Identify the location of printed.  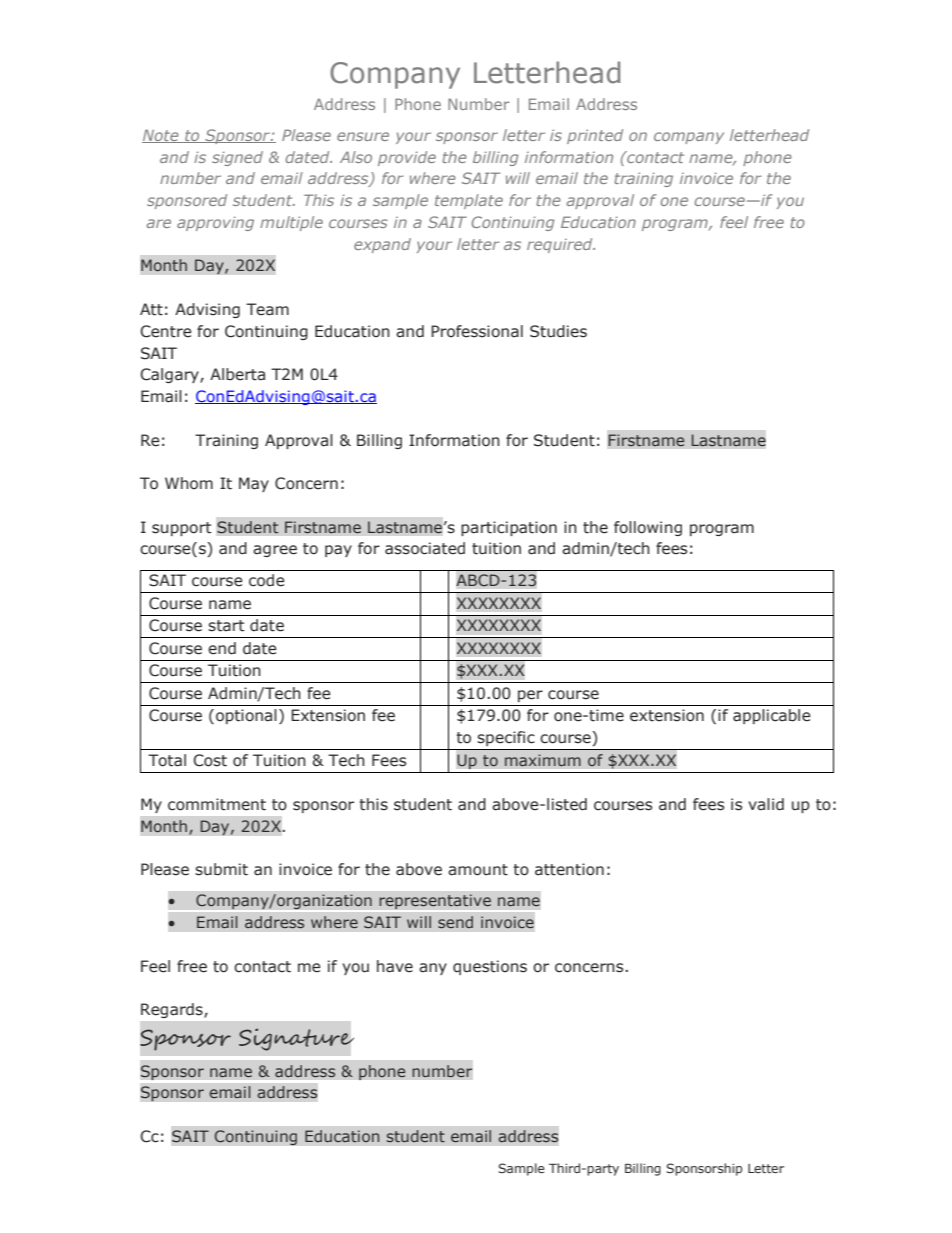
(595, 136).
